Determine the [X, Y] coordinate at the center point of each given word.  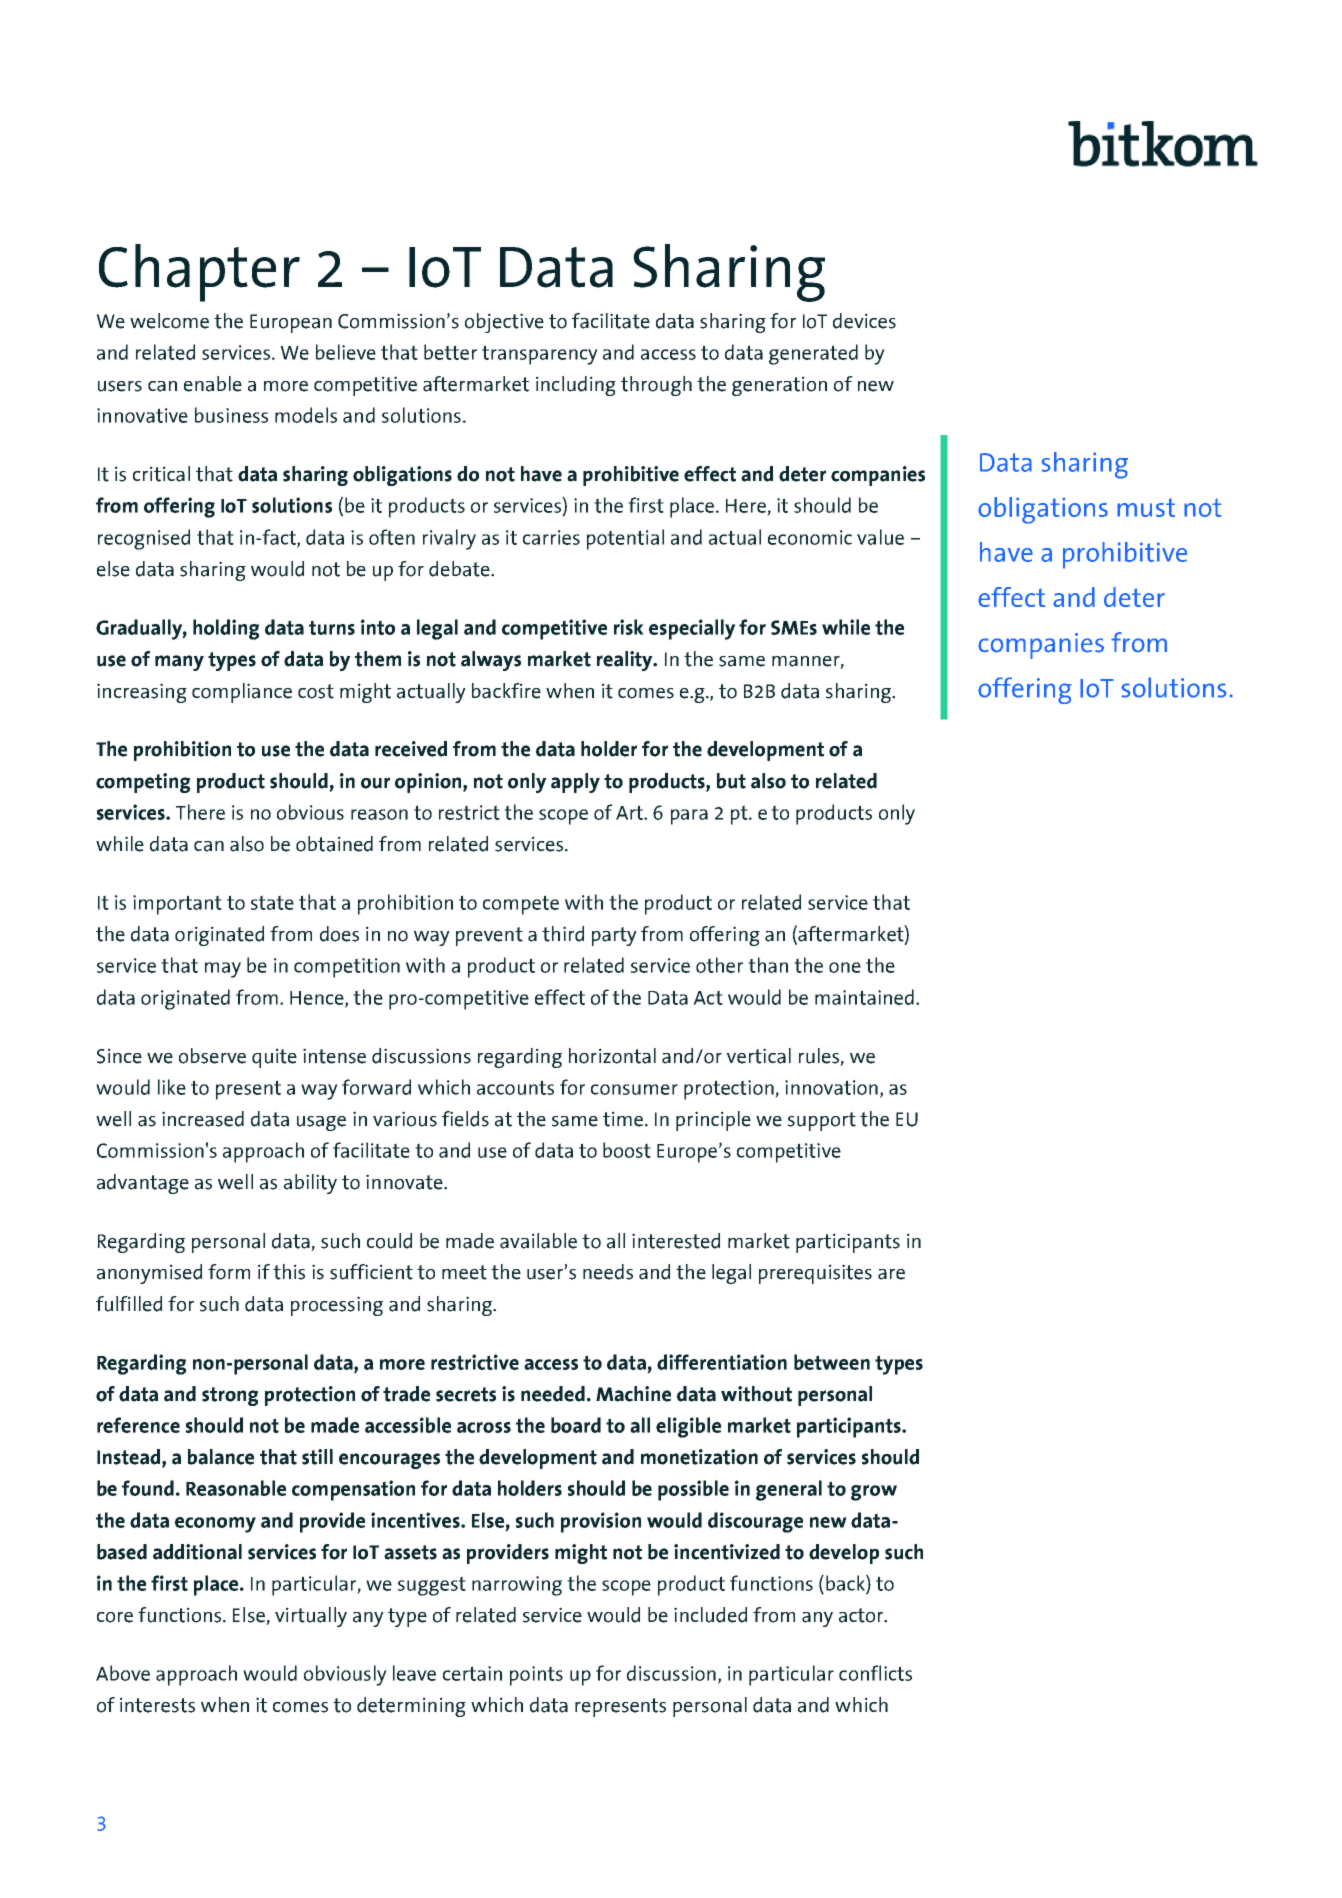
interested [676, 1241]
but [731, 781]
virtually [311, 1617]
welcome [169, 321]
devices [864, 321]
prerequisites [815, 1274]
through [656, 386]
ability [310, 1184]
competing [143, 783]
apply [575, 783]
